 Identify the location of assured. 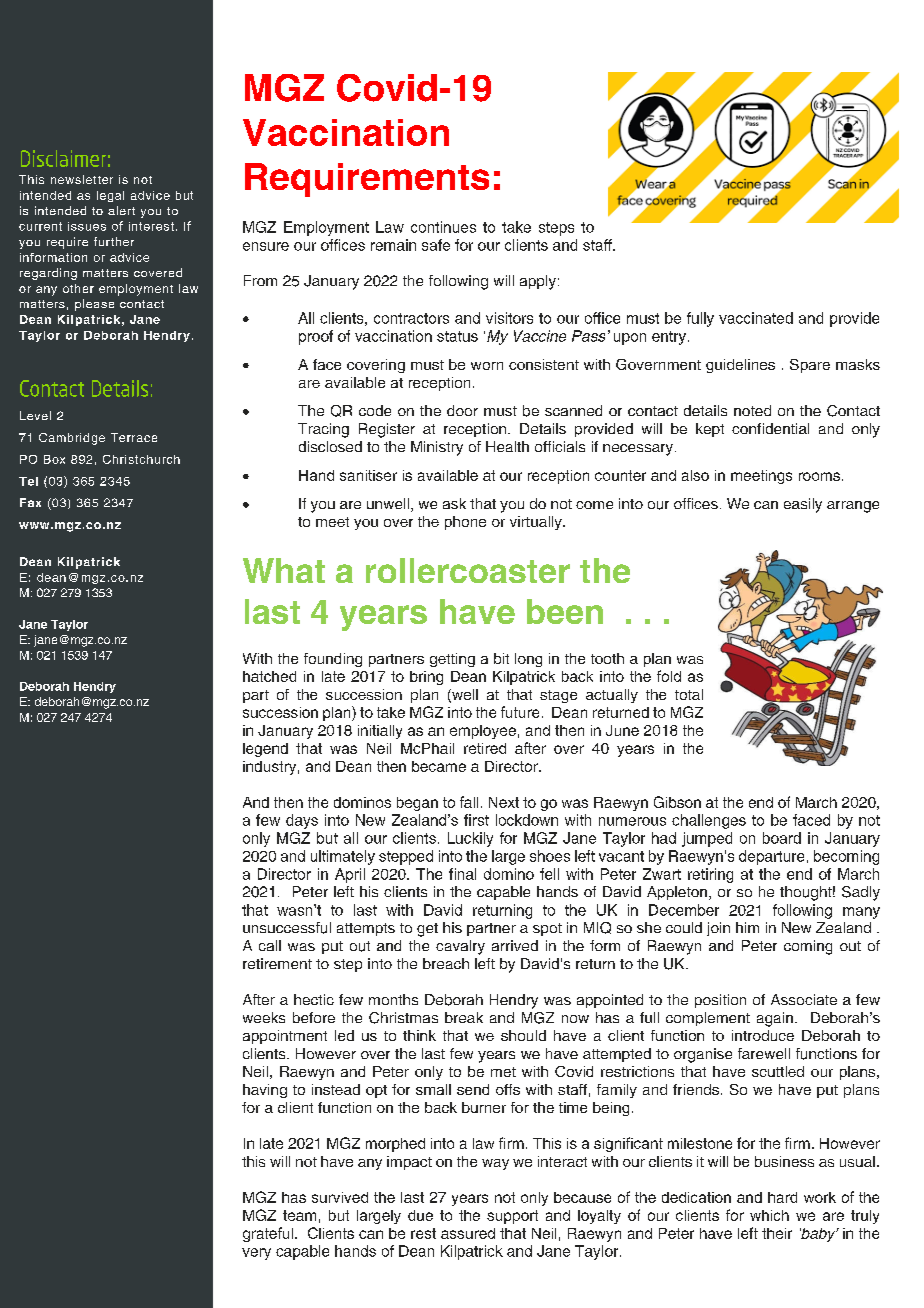
(468, 1233).
